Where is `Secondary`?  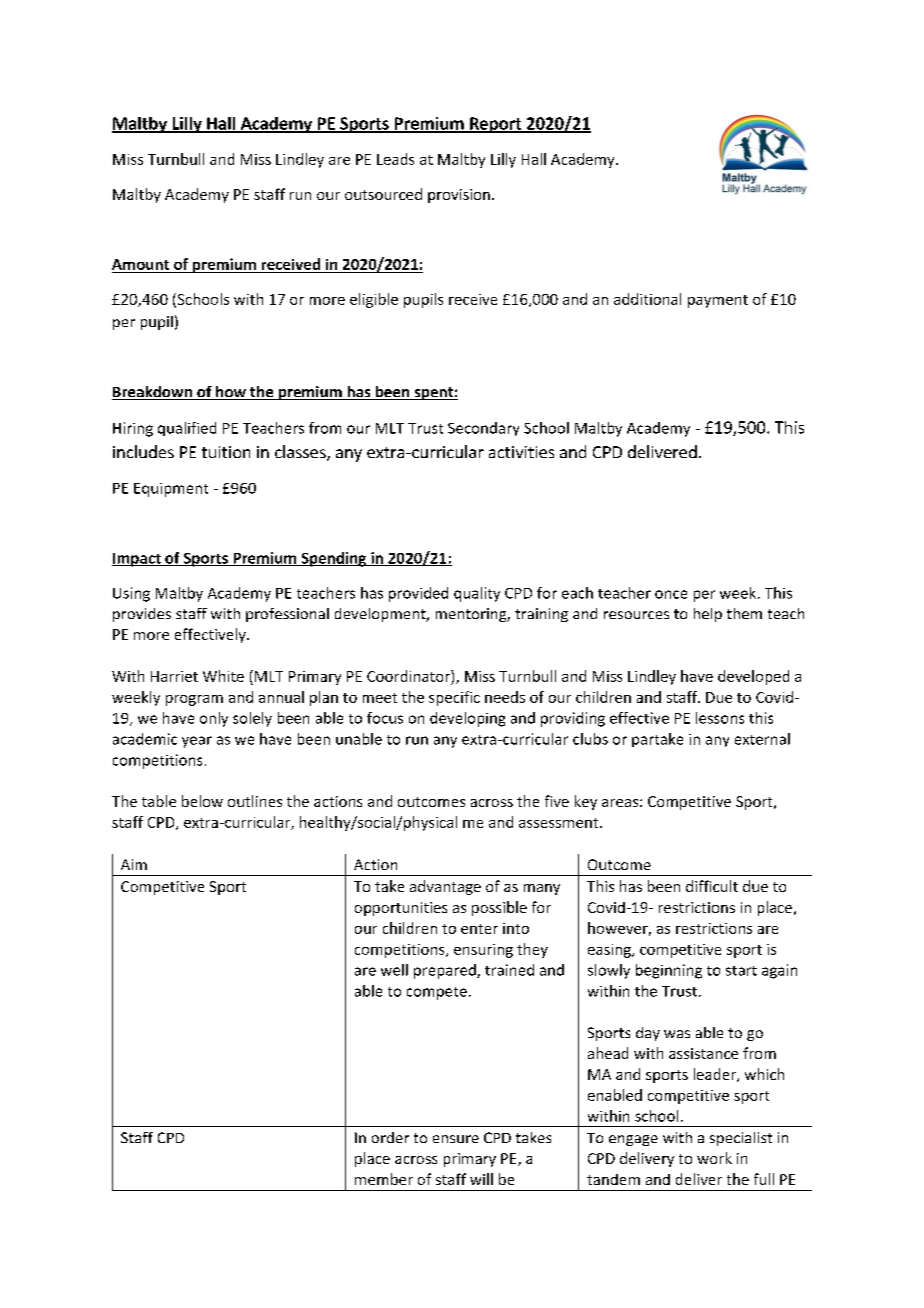
Secondary is located at coordinates (483, 429).
